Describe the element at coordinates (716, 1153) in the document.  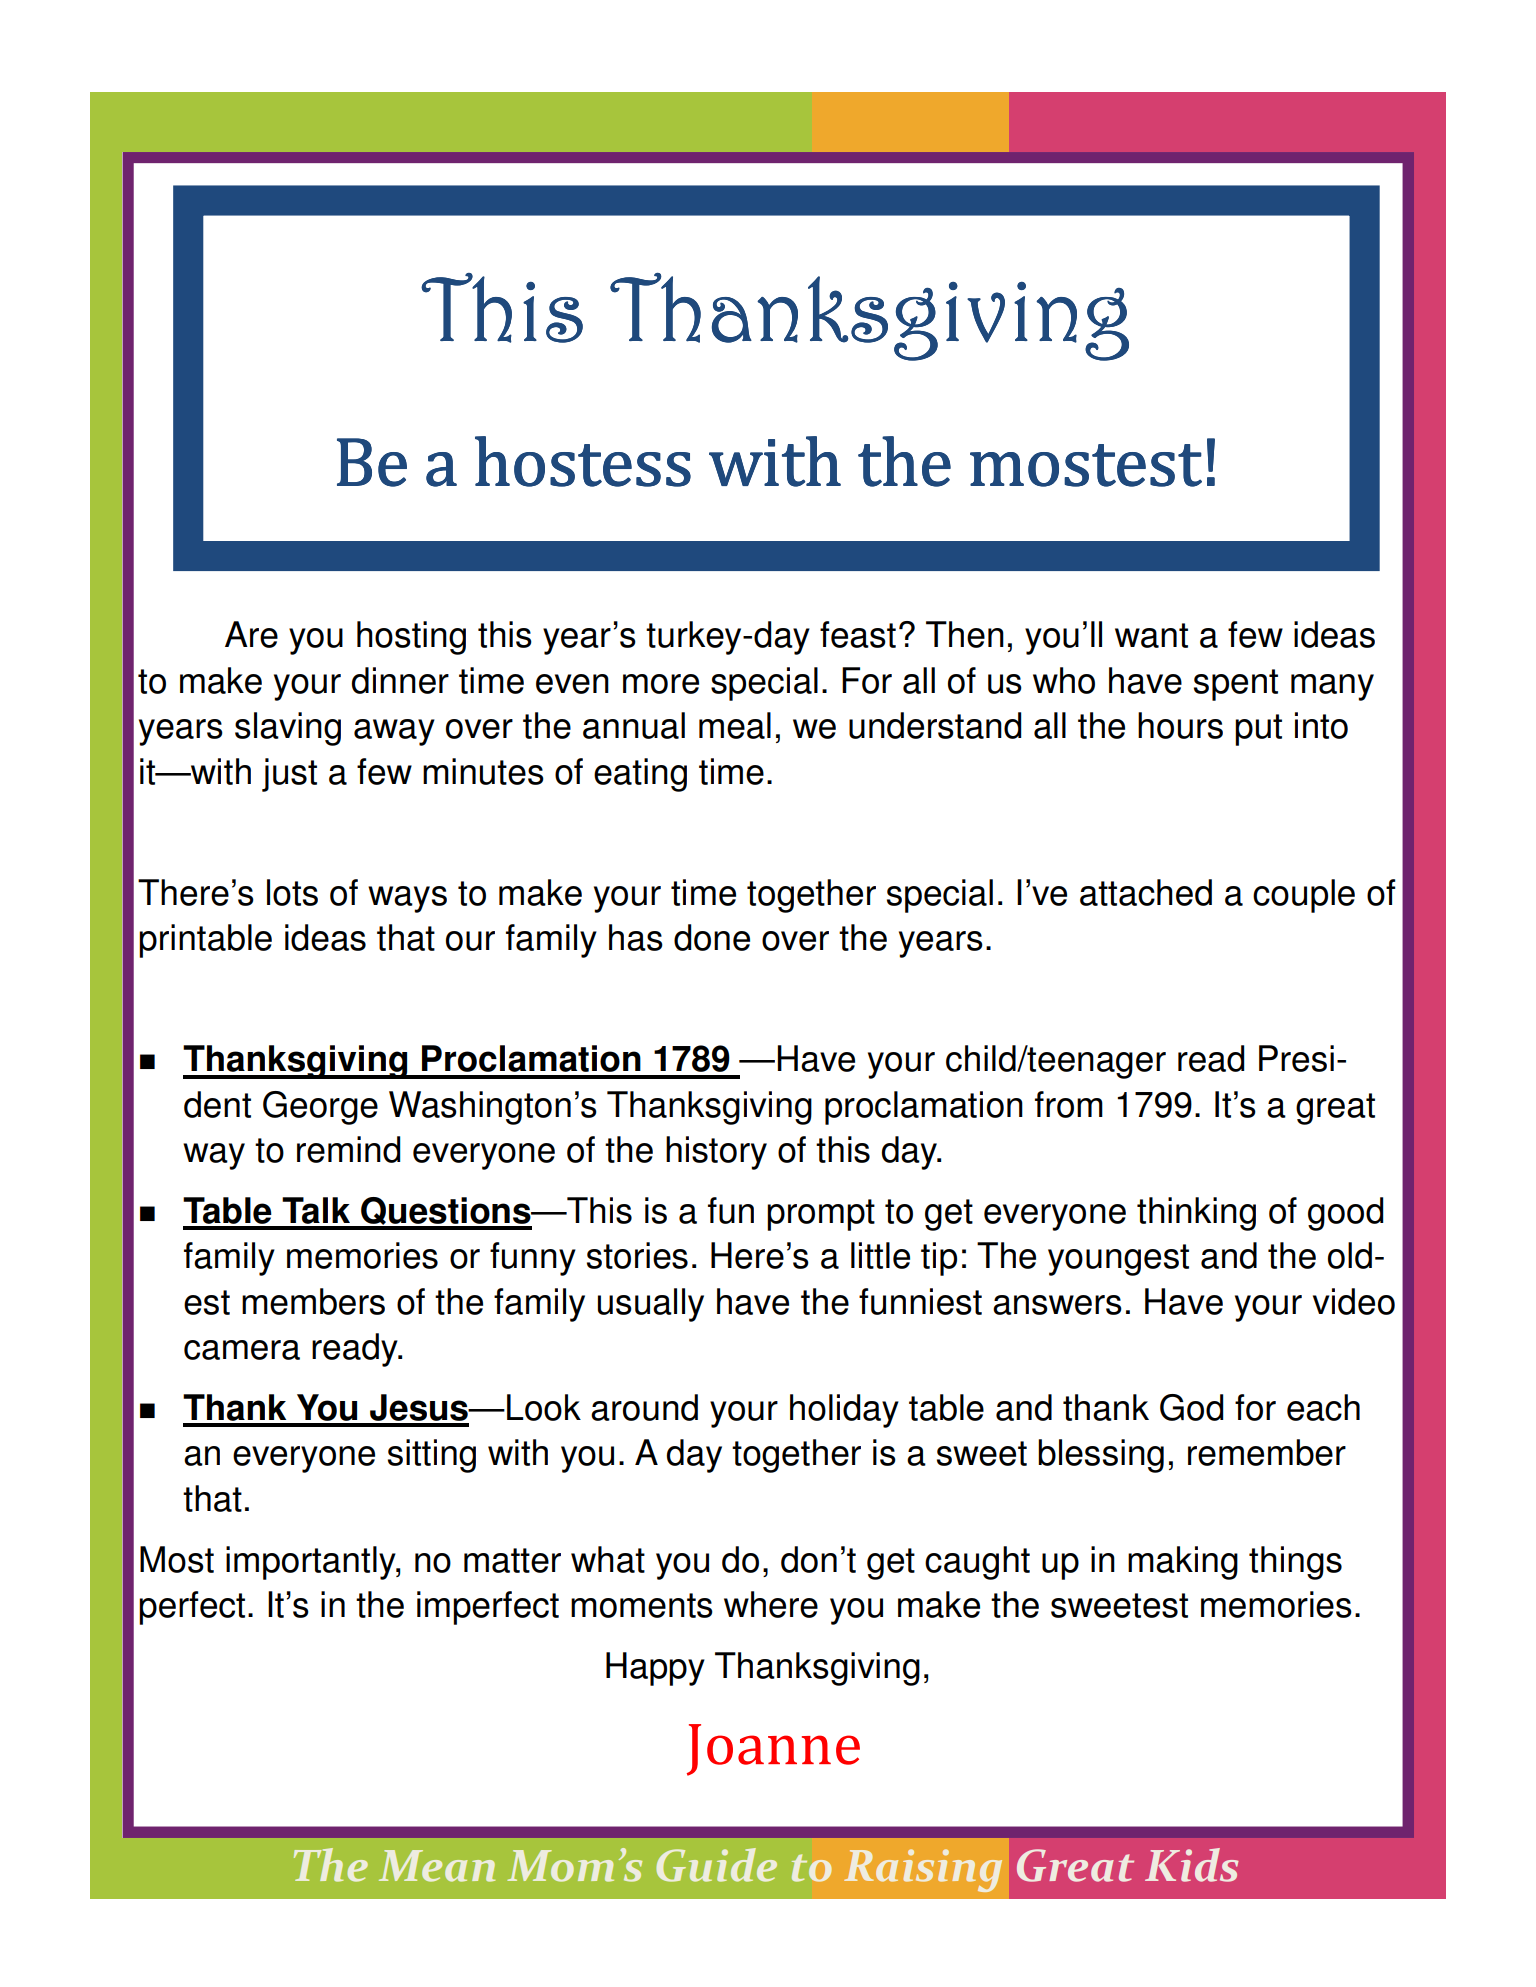
I see `history` at that location.
